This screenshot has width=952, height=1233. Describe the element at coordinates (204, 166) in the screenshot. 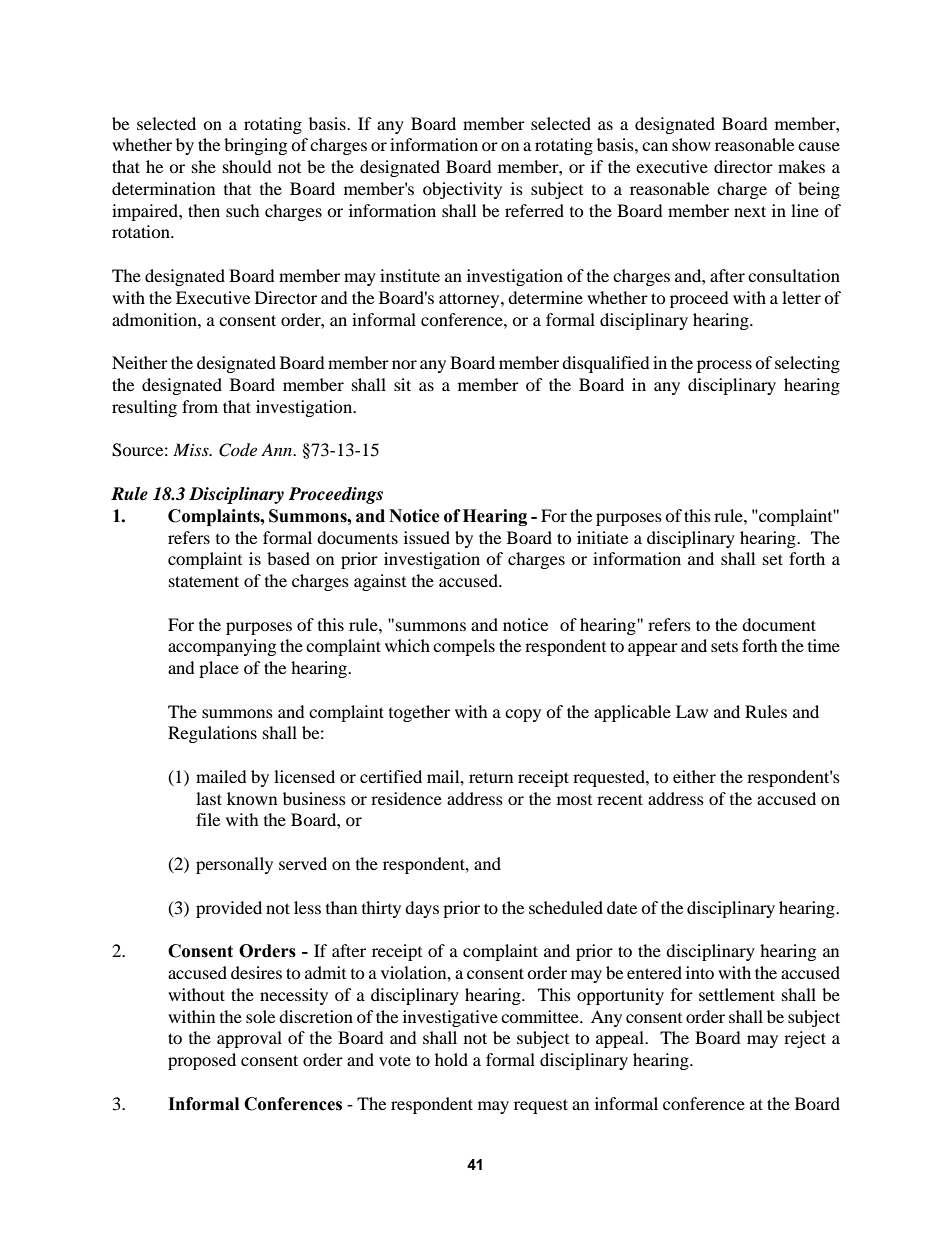

I see `she` at that location.
